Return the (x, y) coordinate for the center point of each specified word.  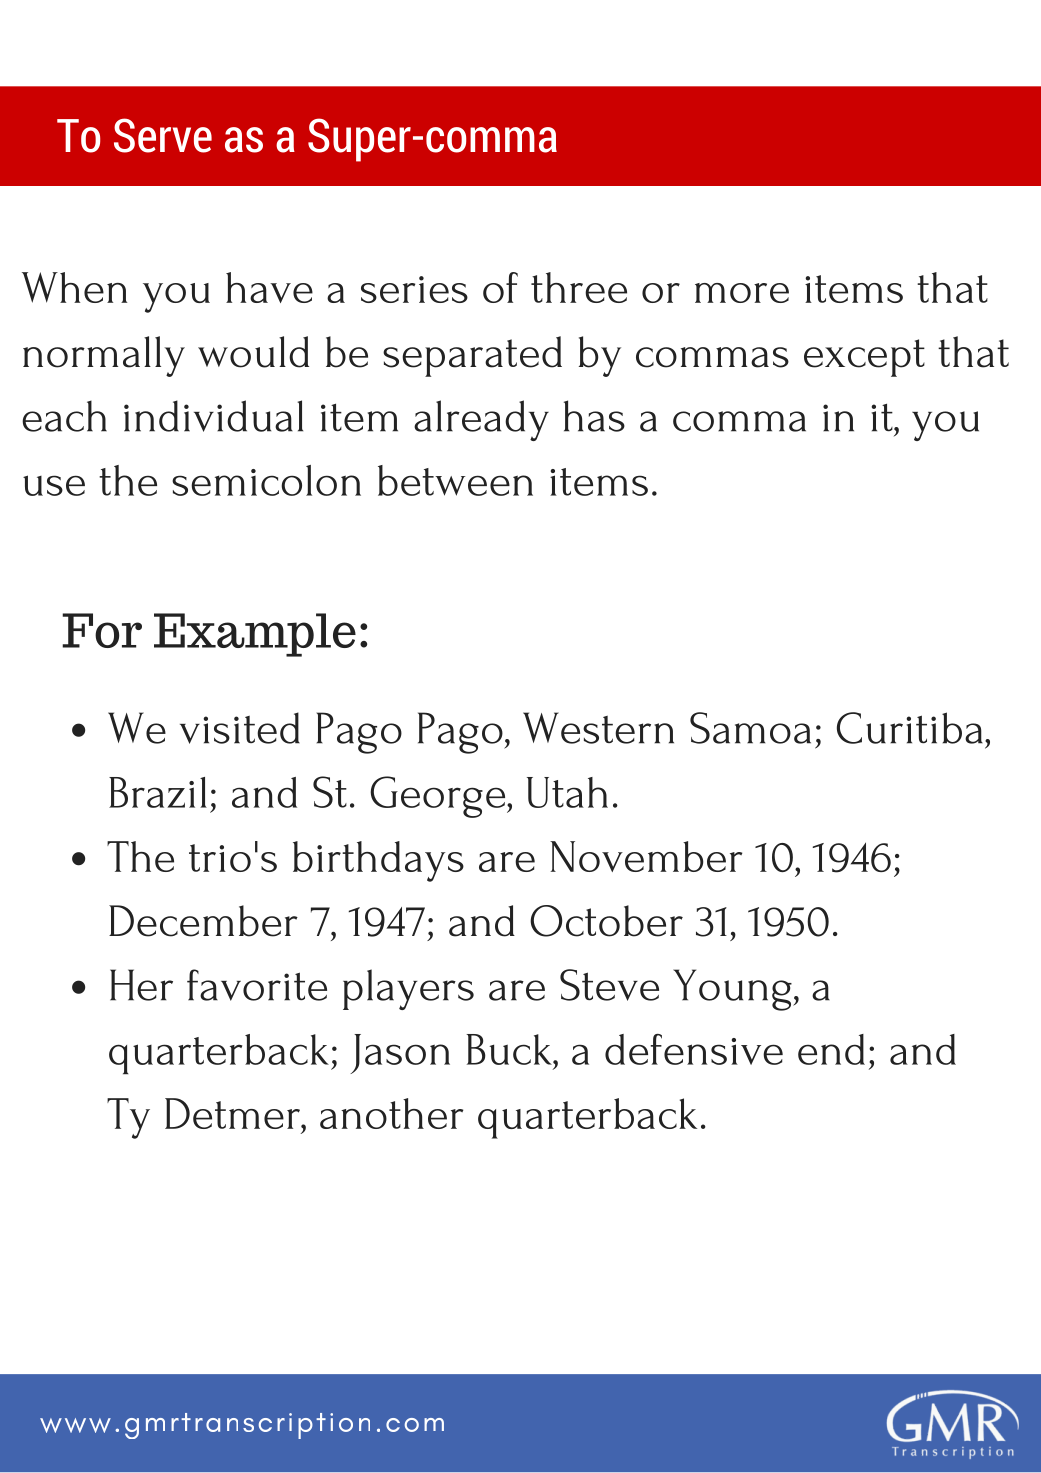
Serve (163, 135)
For (102, 630)
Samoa (750, 728)
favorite (257, 985)
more (742, 293)
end (831, 1049)
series (414, 289)
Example (255, 635)
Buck (510, 1049)
